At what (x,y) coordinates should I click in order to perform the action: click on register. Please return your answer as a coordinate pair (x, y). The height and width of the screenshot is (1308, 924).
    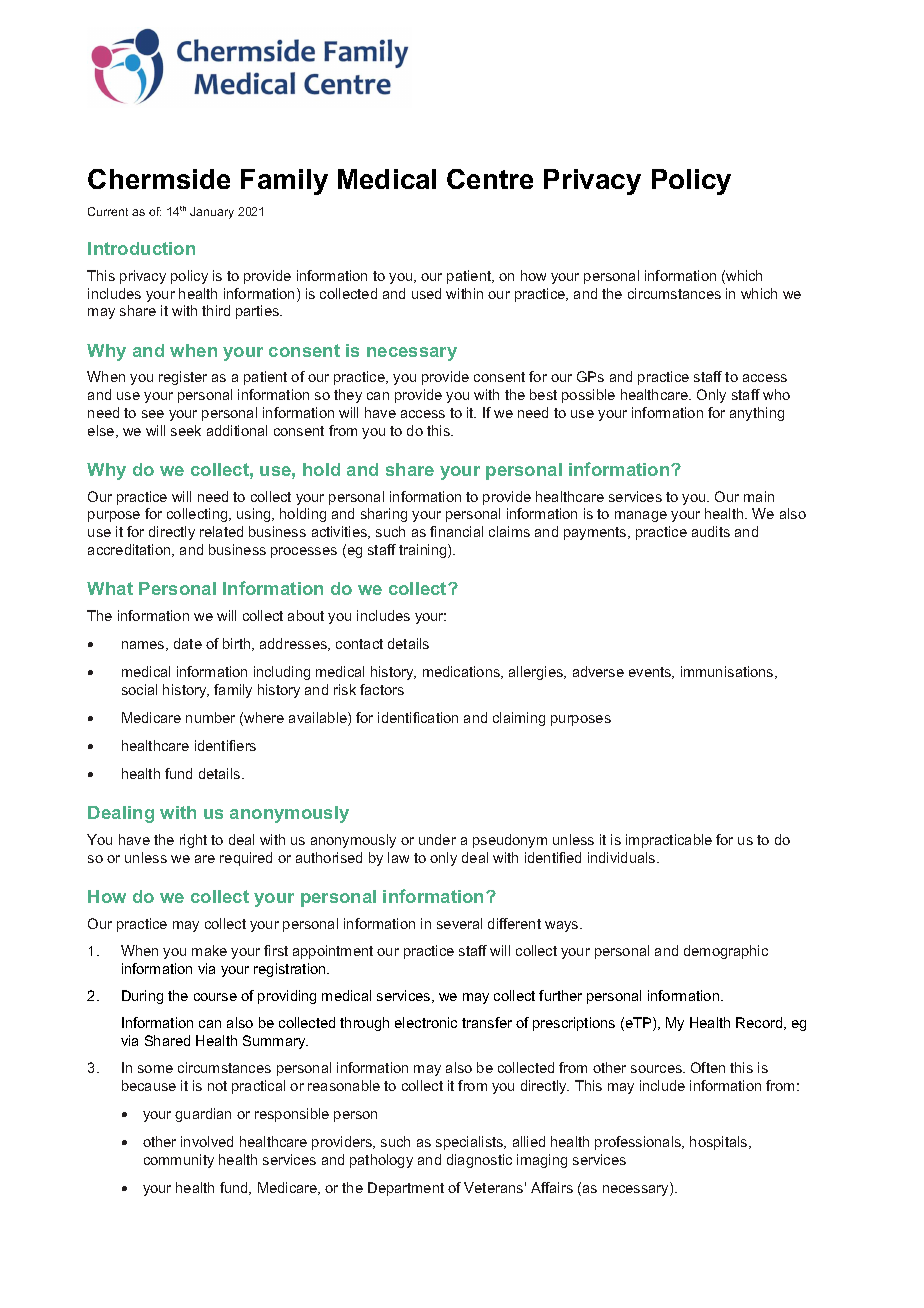
    Looking at the image, I should click on (183, 378).
